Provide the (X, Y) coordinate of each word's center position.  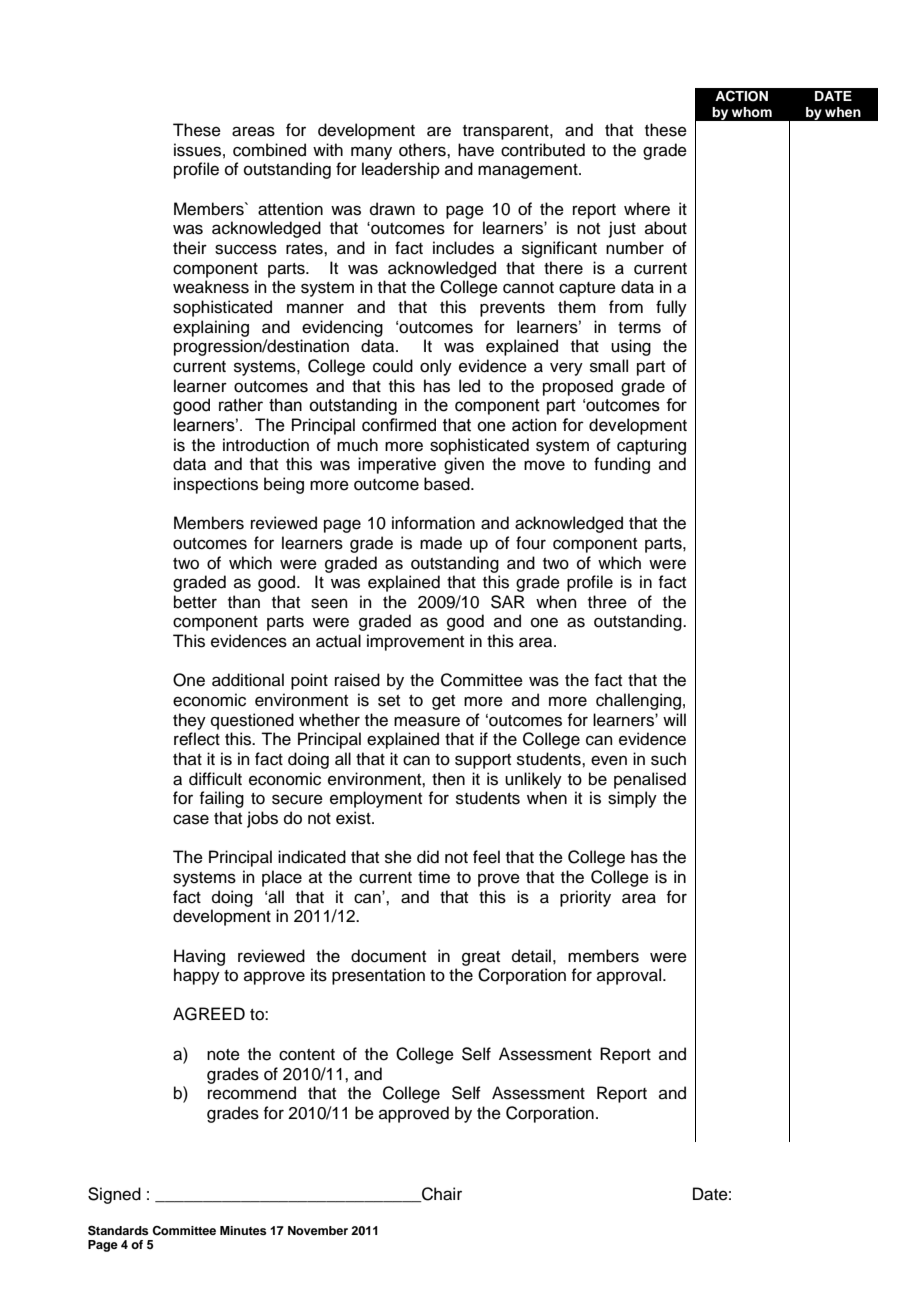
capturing (651, 446)
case (191, 819)
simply (632, 799)
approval (629, 976)
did (428, 857)
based (448, 484)
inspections (216, 485)
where (647, 209)
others (423, 150)
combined (269, 150)
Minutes (243, 1230)
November (318, 1230)
